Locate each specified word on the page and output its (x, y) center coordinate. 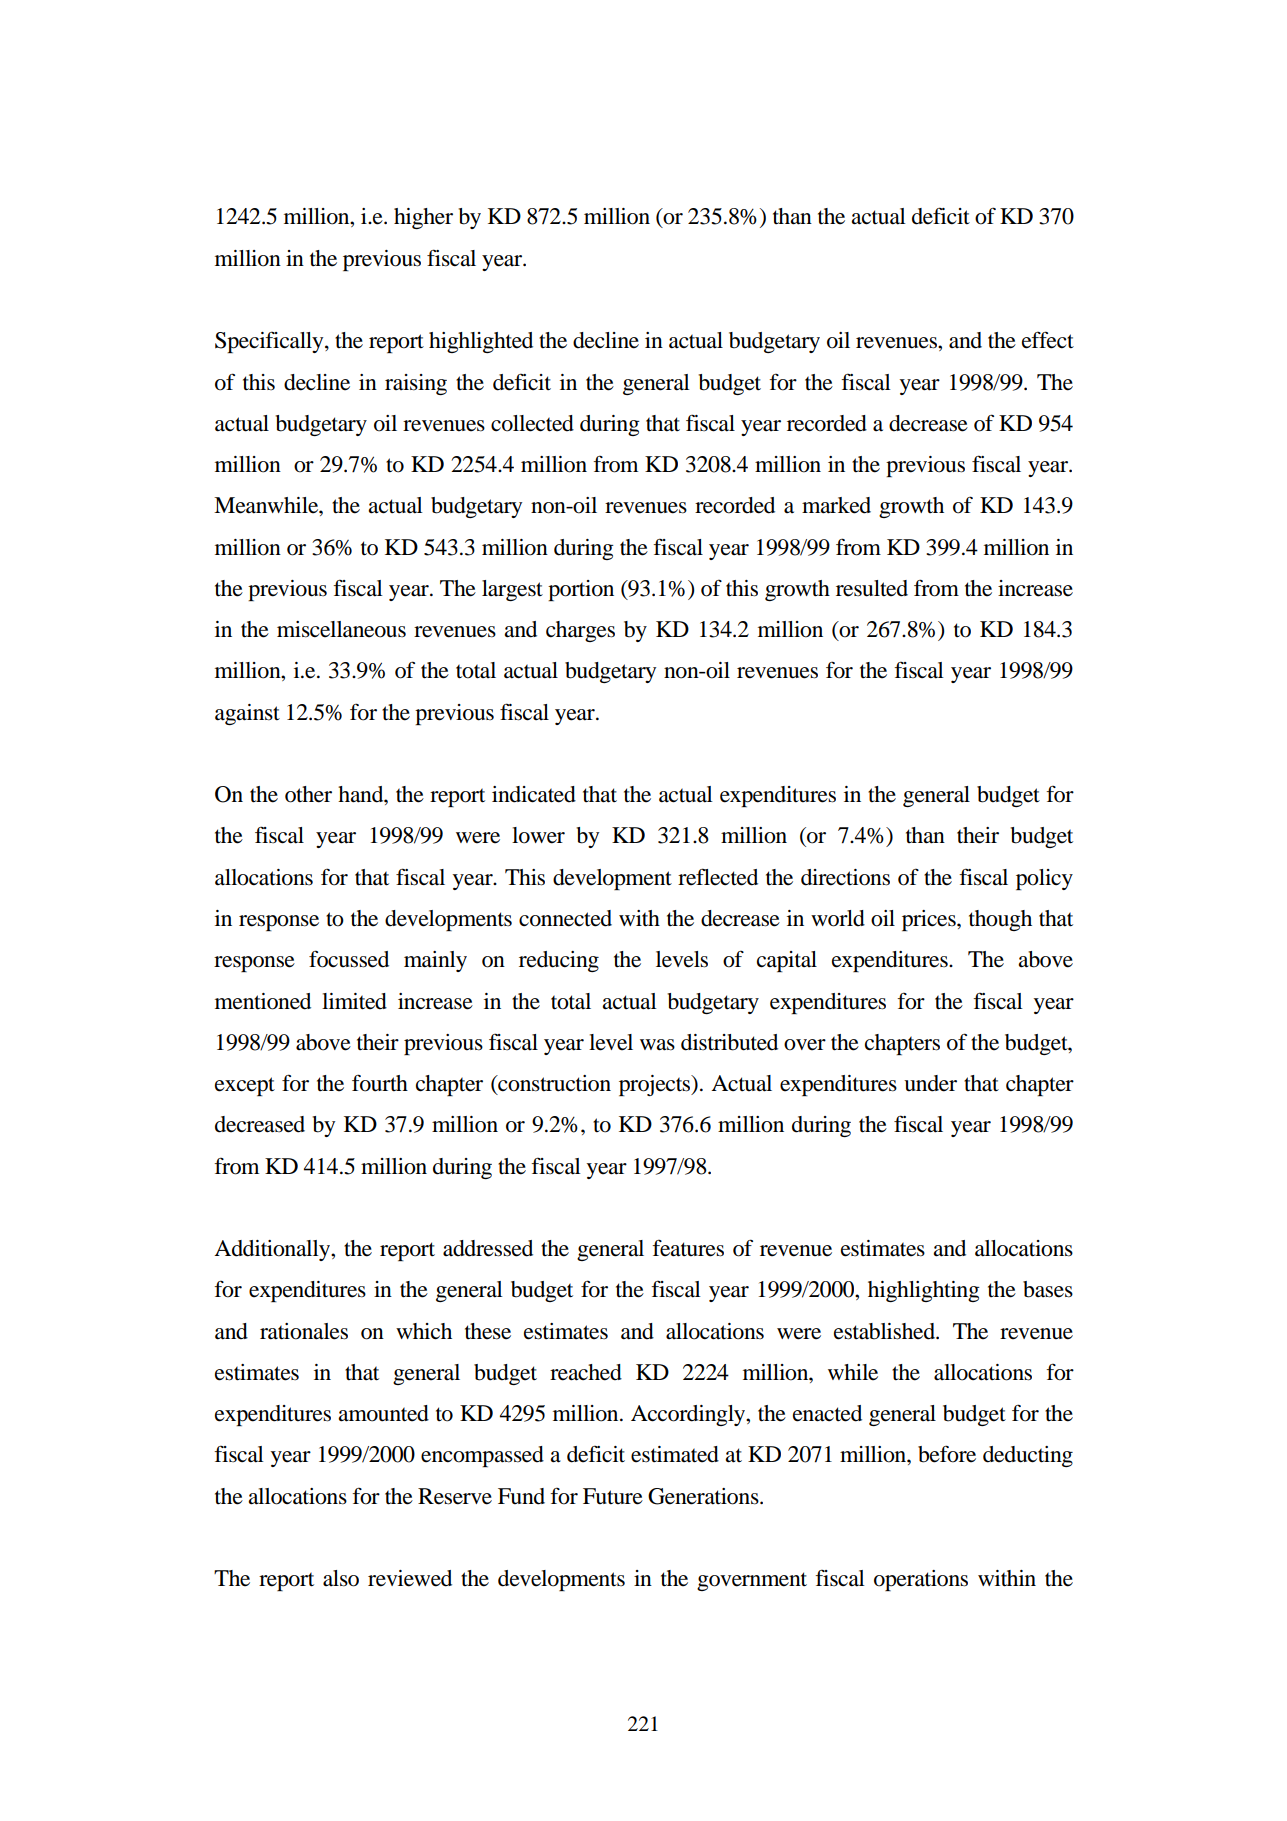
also (341, 1578)
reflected (718, 877)
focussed (349, 959)
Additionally (273, 1250)
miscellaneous (341, 629)
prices (930, 920)
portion (581, 590)
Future (613, 1496)
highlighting (924, 1291)
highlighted (481, 342)
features (688, 1248)
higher (423, 218)
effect (1048, 340)
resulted (872, 588)
